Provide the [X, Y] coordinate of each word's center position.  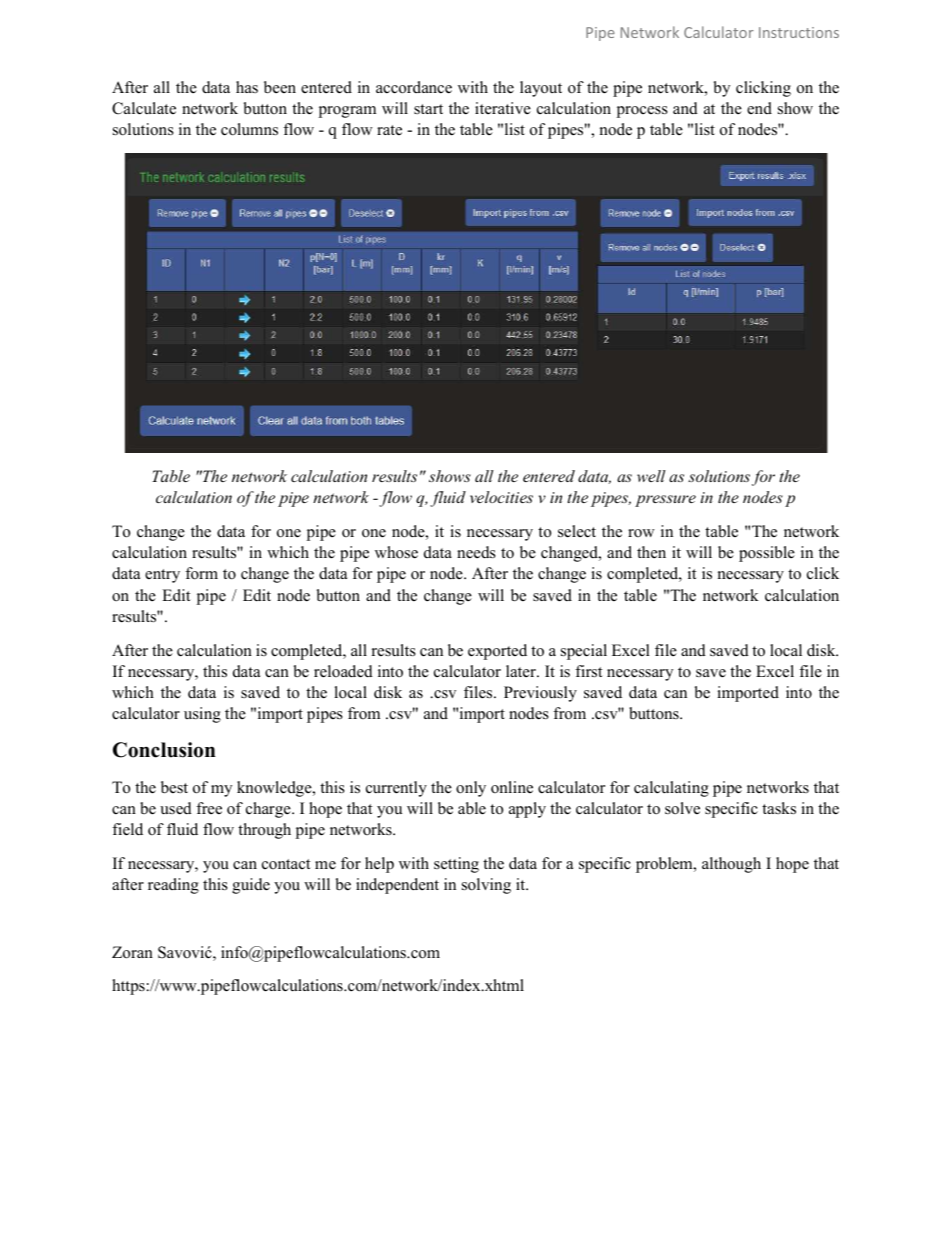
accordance [414, 87]
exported [497, 652]
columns [249, 129]
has [247, 87]
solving [486, 886]
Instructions [799, 32]
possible [767, 554]
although [731, 865]
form [201, 573]
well [651, 476]
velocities [501, 497]
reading [173, 886]
